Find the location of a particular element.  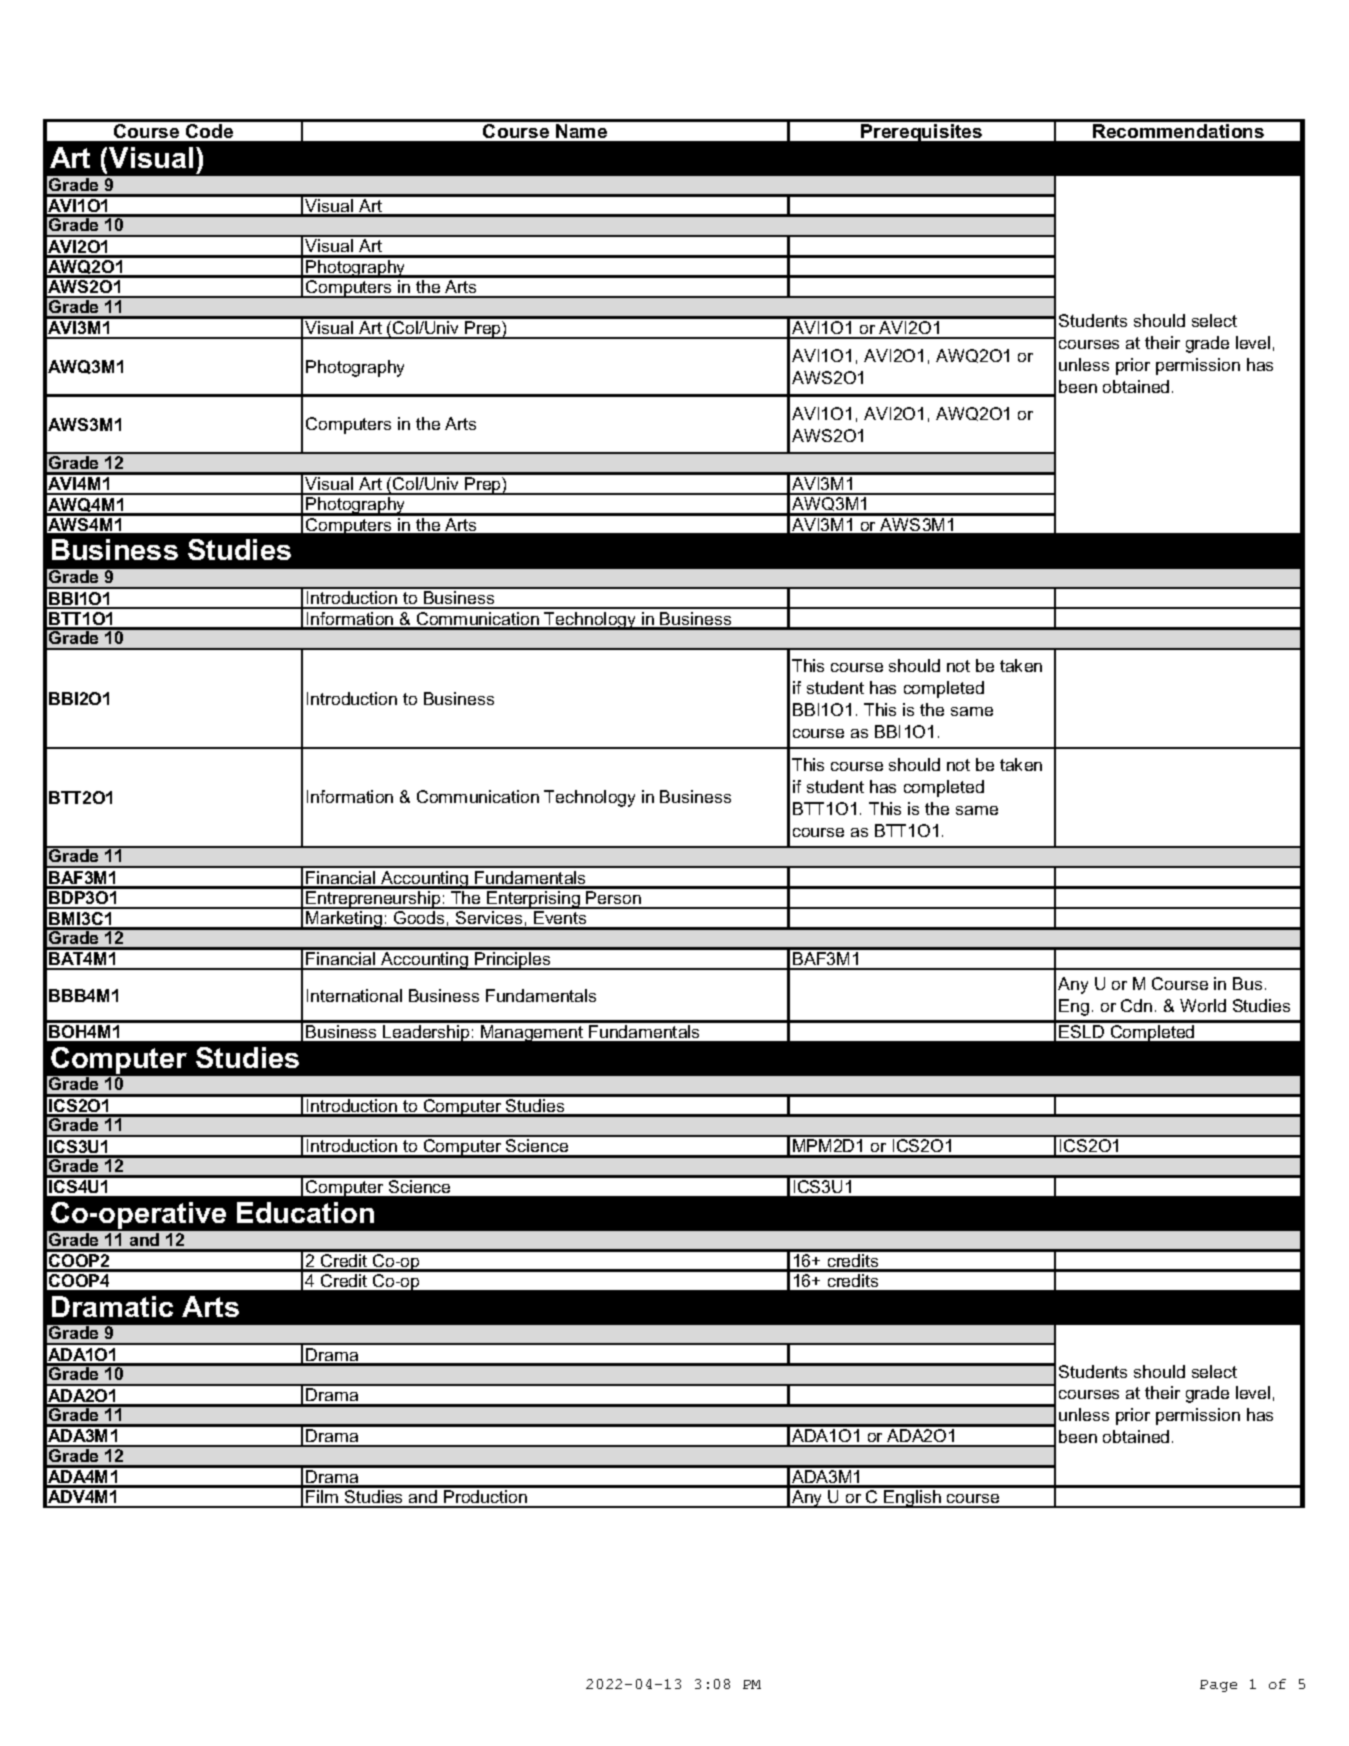

International is located at coordinates (354, 995).
